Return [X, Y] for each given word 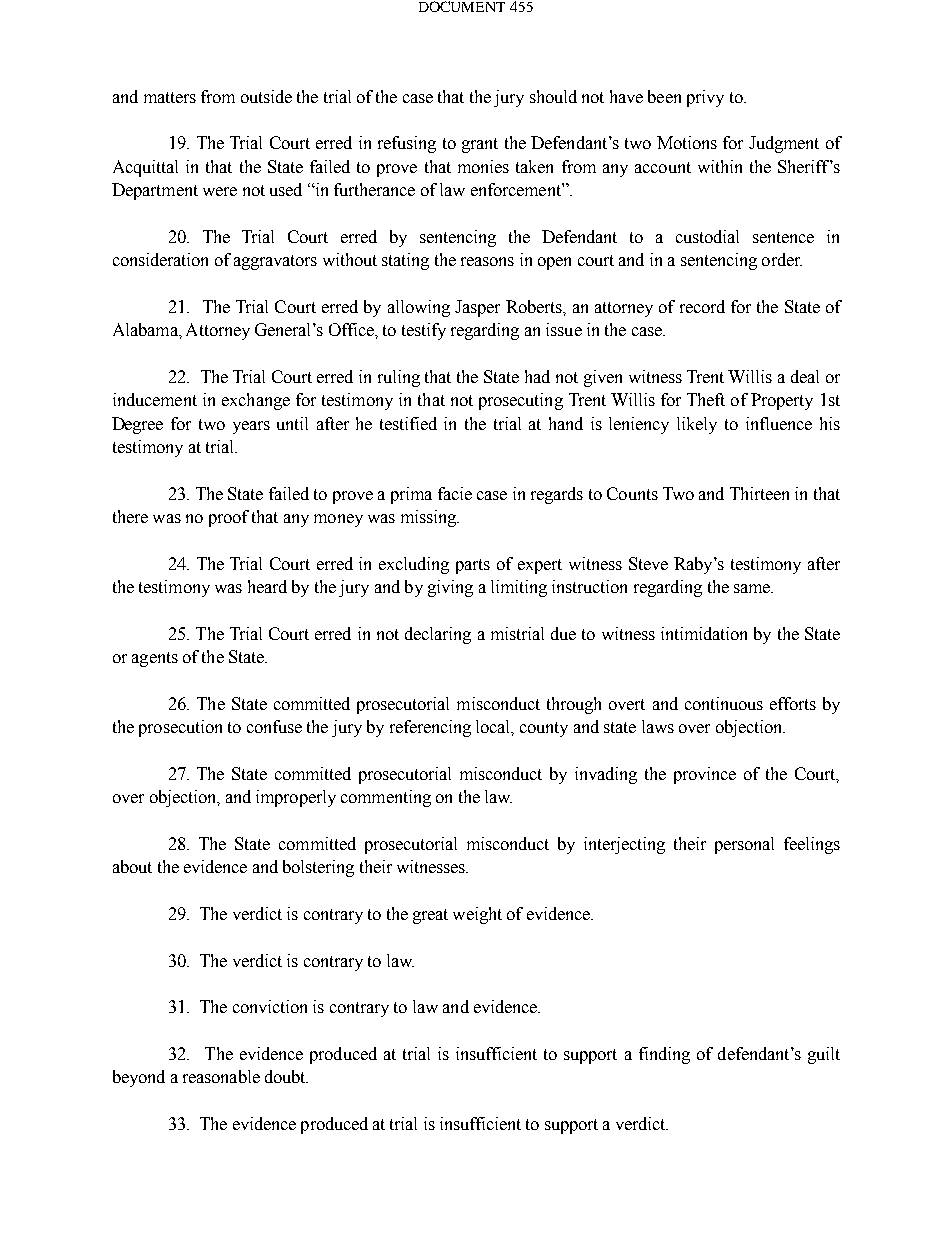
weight [477, 915]
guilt [824, 1055]
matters [170, 97]
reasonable [221, 1076]
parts [473, 566]
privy [705, 98]
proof [229, 518]
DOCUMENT [462, 6]
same [753, 588]
